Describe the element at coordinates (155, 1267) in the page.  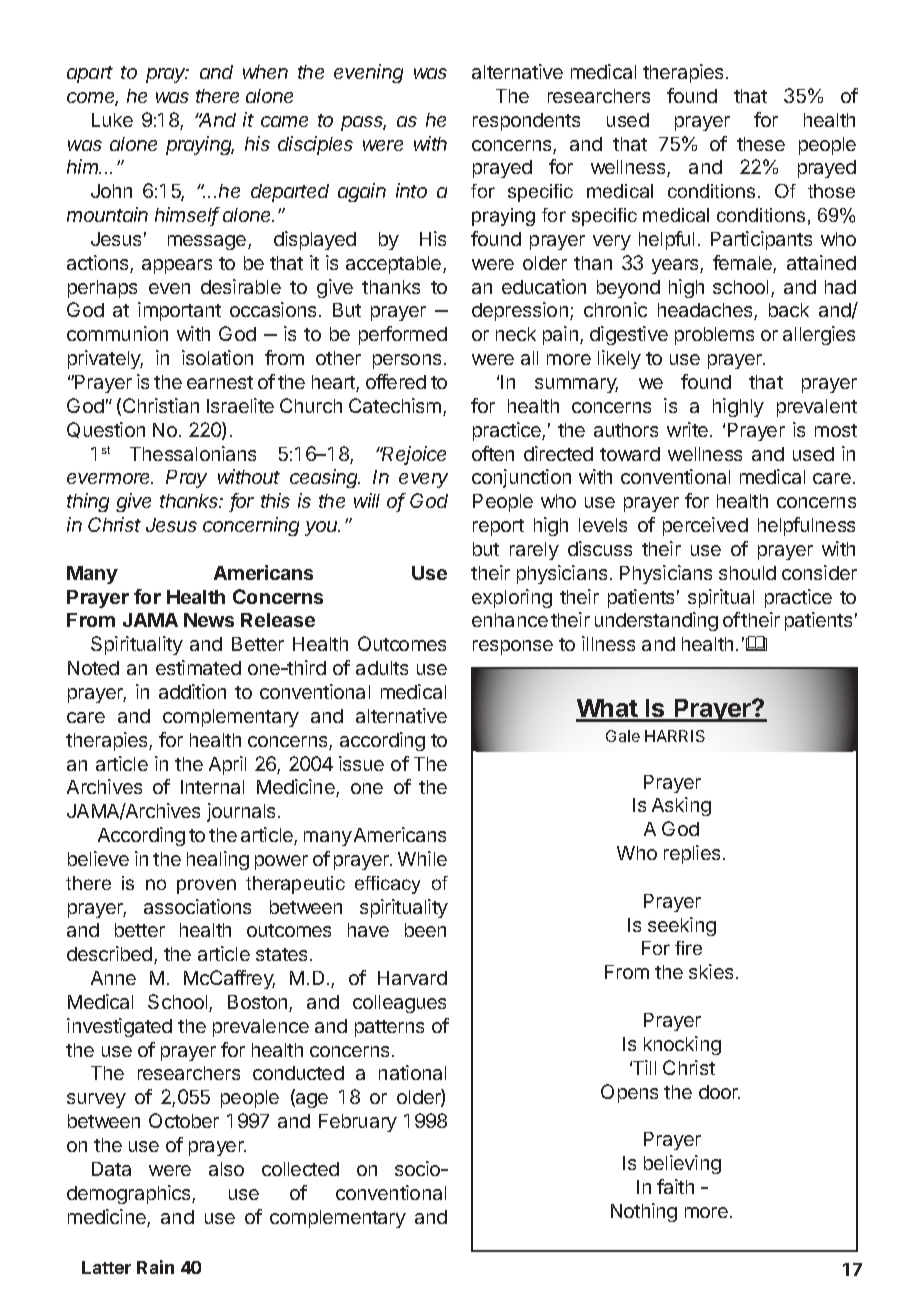
I see `Rain` at that location.
